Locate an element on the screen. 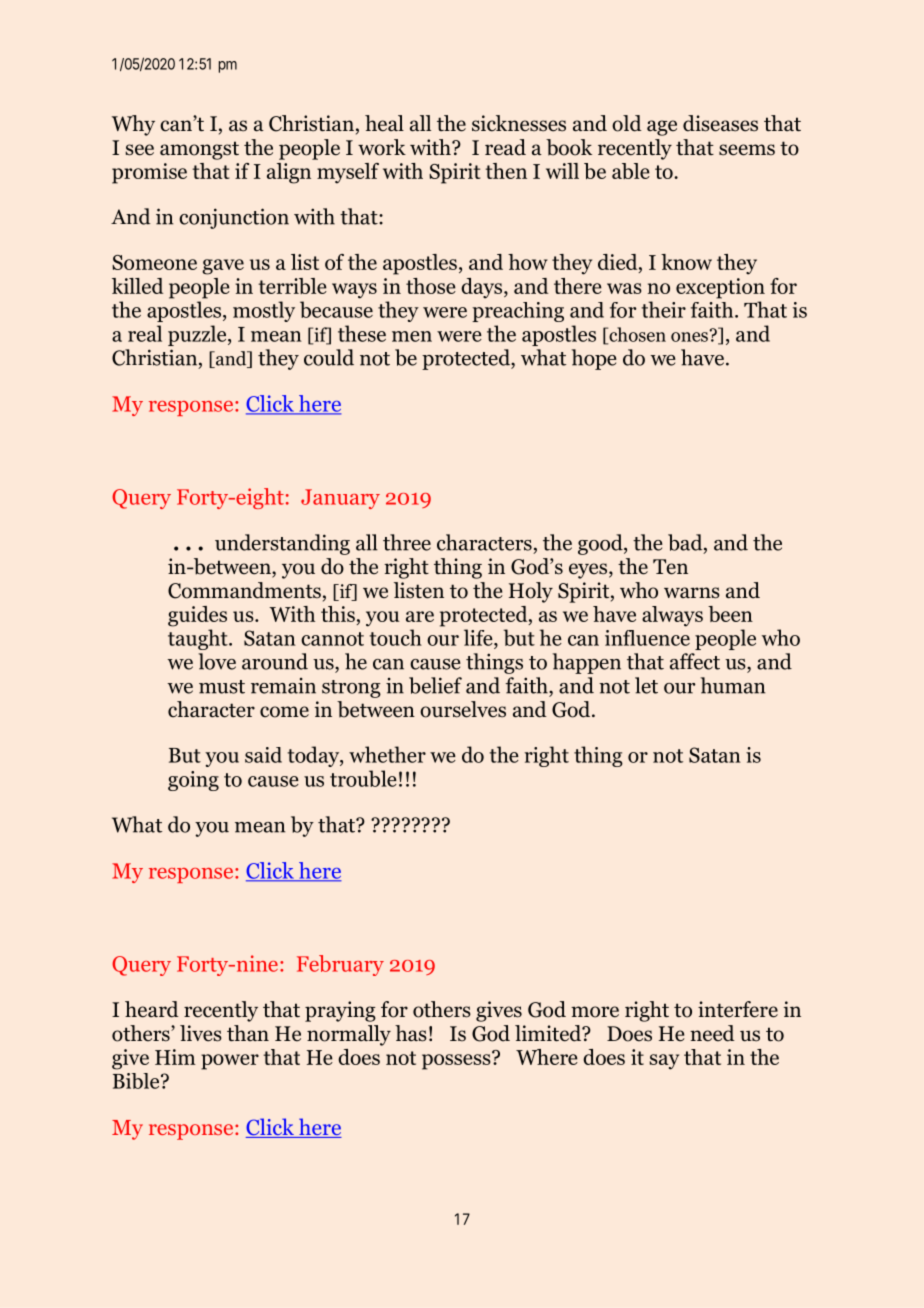  whether is located at coordinates (387, 754).
